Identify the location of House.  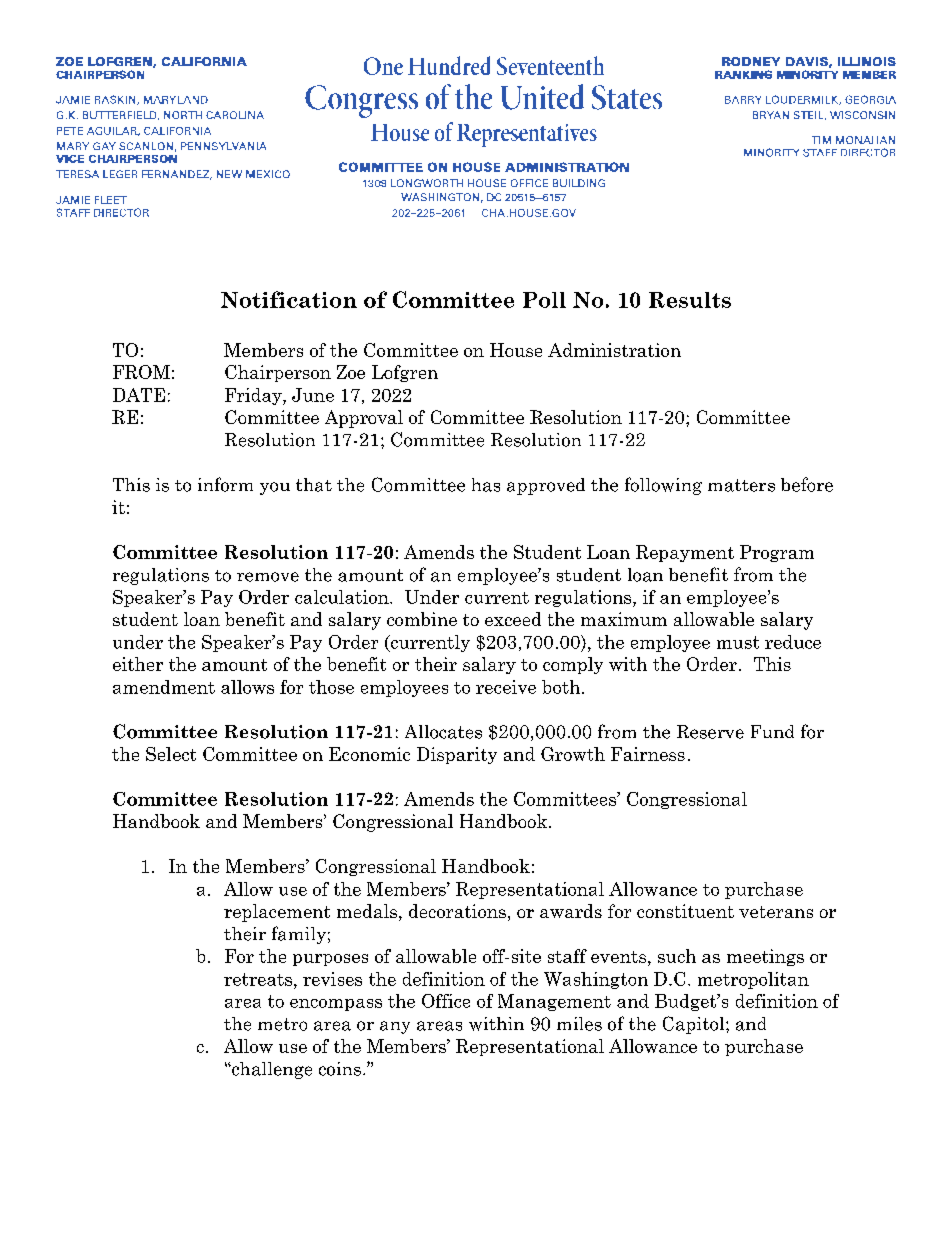
(516, 350).
